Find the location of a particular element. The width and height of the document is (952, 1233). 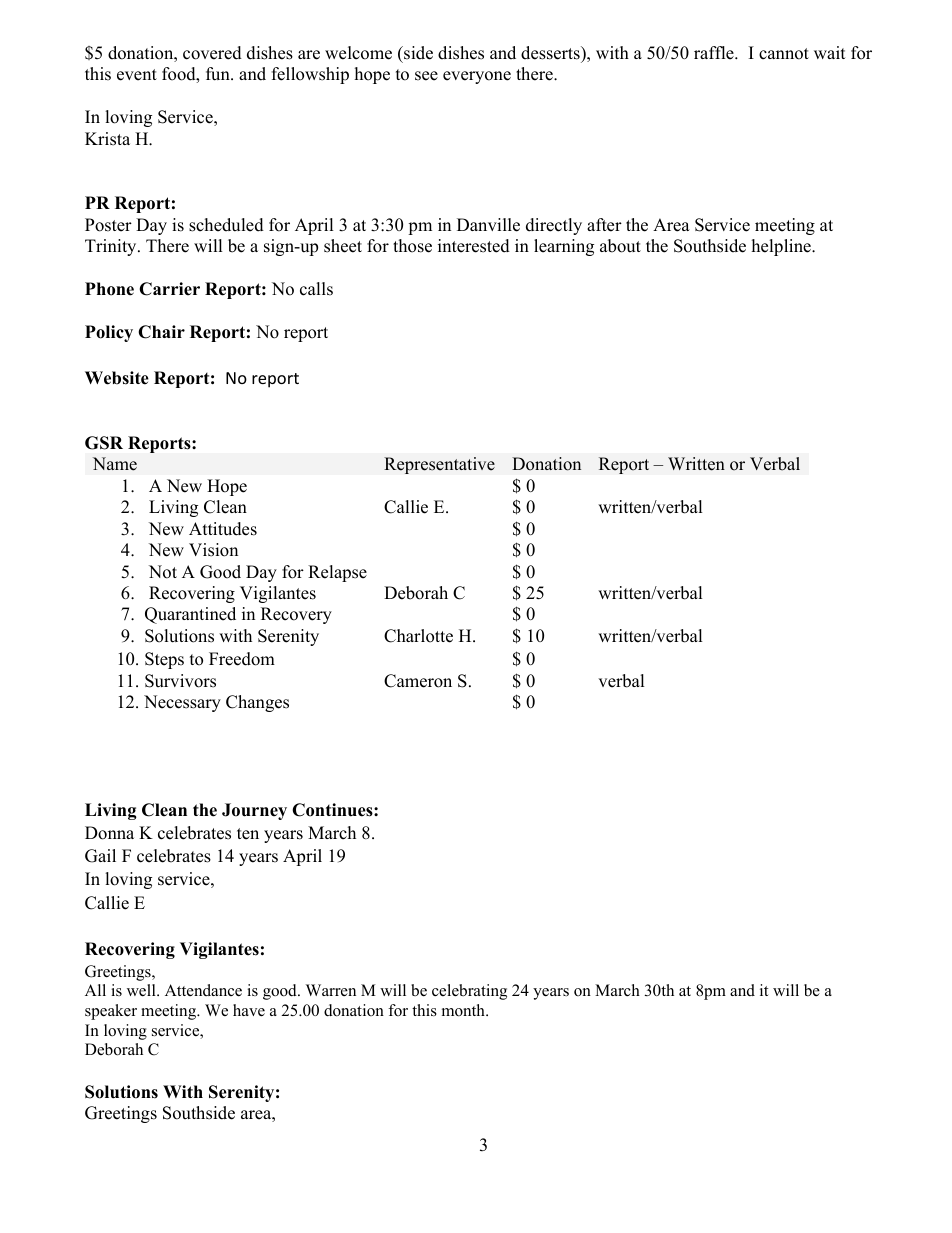

everyone is located at coordinates (477, 77).
